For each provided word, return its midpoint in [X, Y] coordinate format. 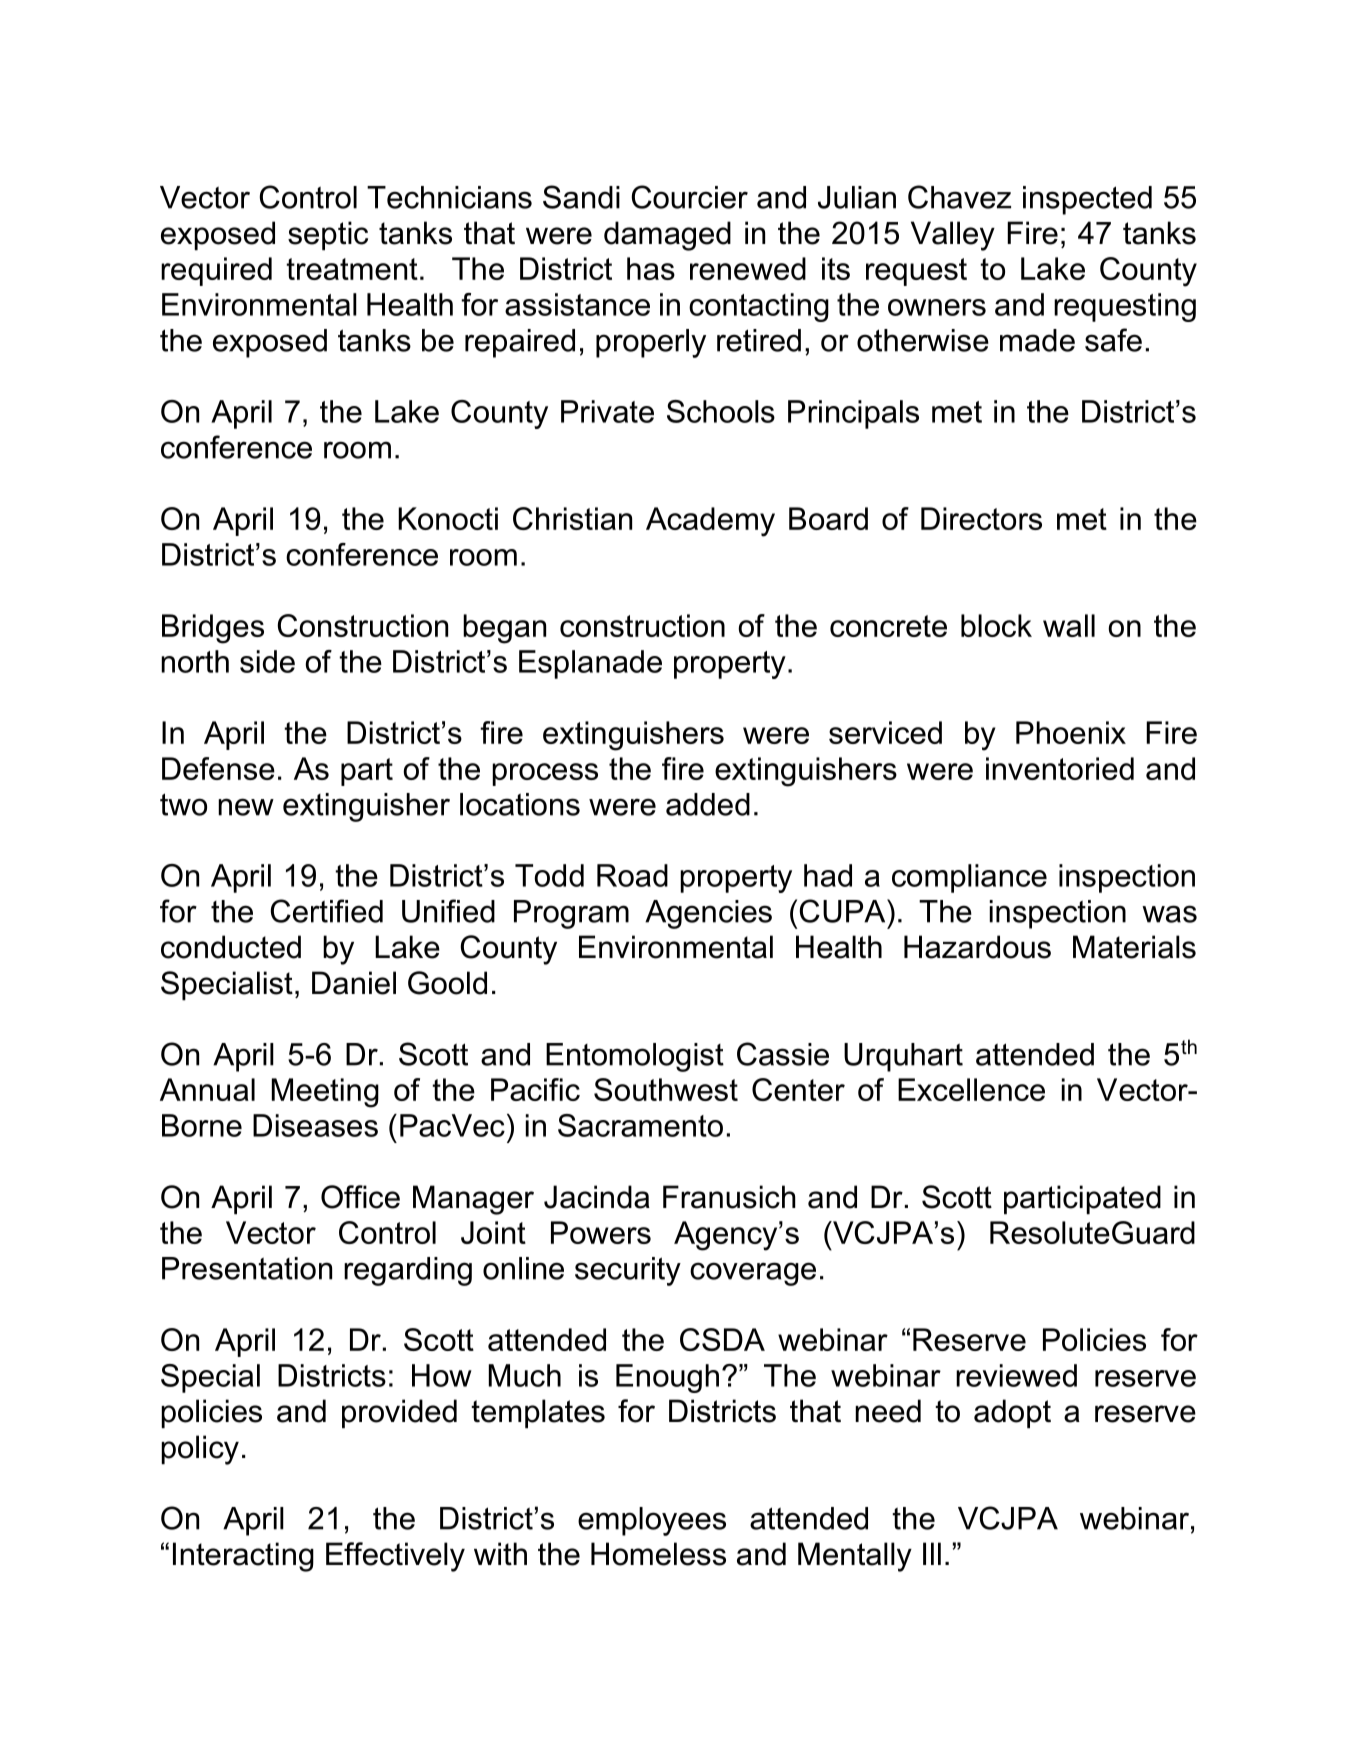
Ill [932, 1553]
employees [652, 1521]
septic [328, 235]
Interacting [243, 1557]
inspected [1087, 200]
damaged [667, 236]
